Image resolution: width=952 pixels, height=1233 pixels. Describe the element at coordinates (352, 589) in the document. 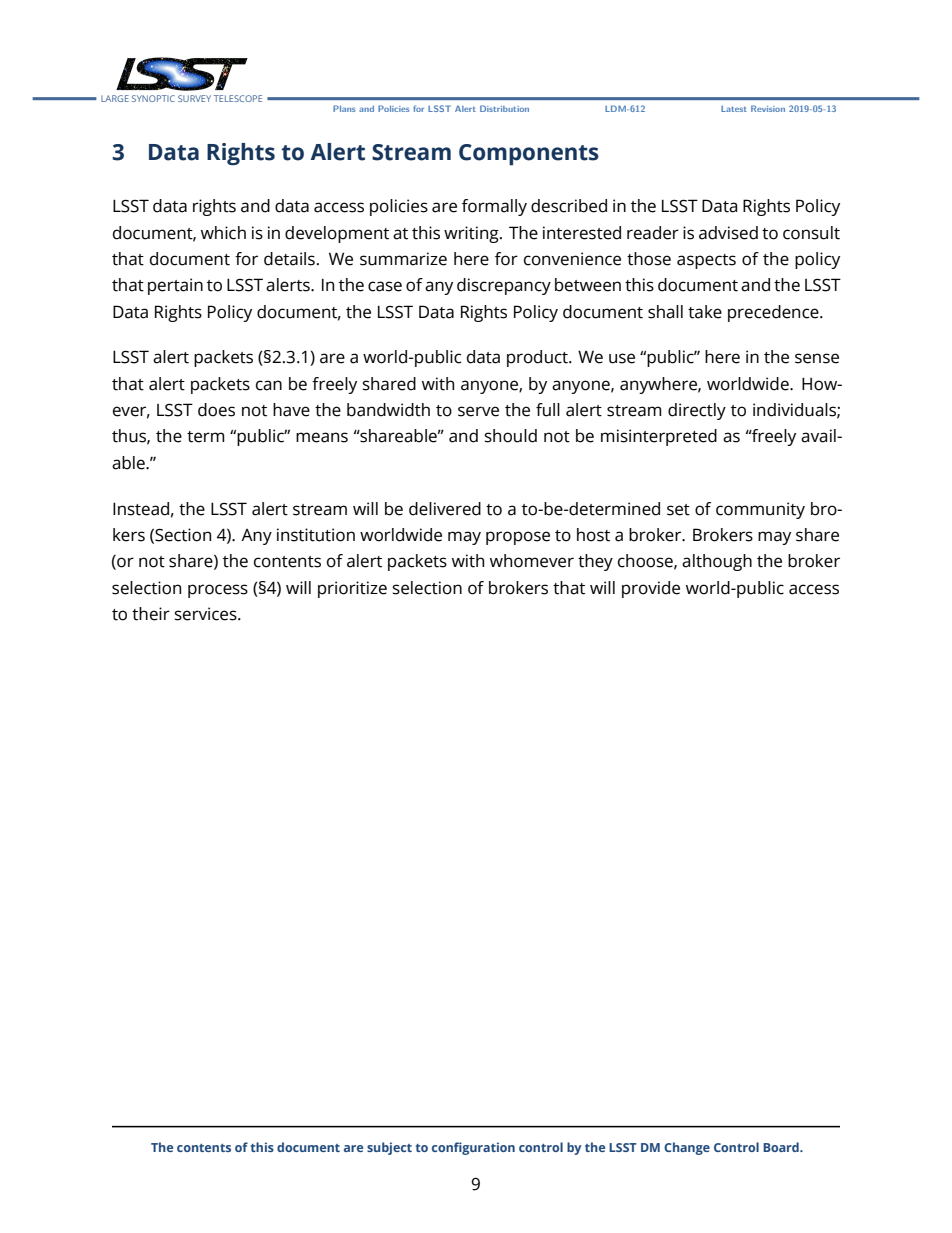

I see `prioritize` at that location.
